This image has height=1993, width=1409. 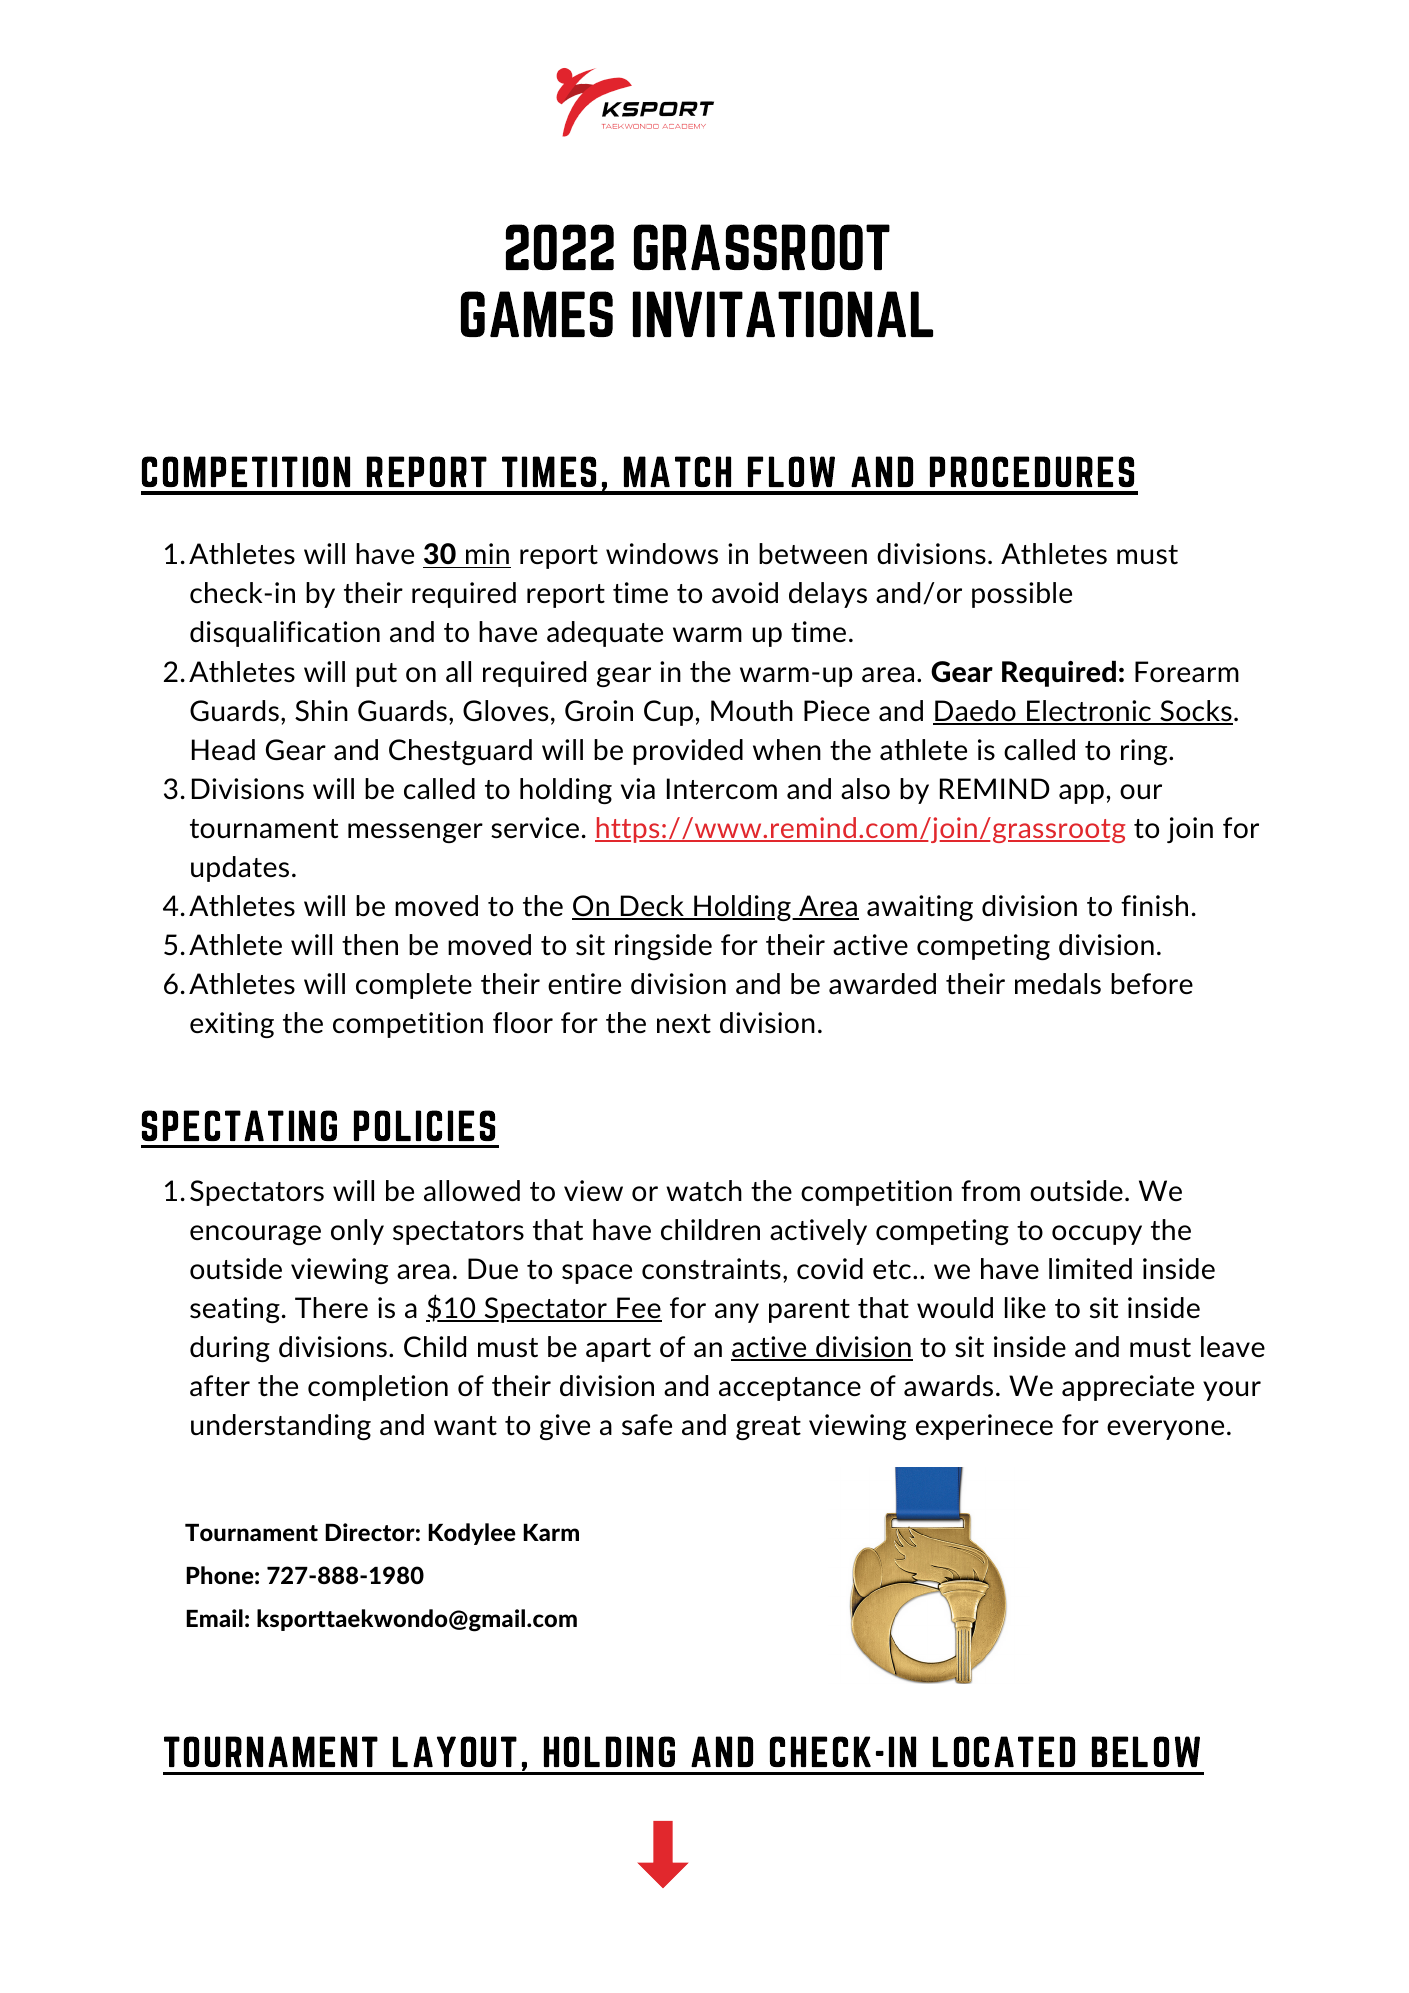 What do you see at coordinates (783, 314) in the image?
I see `INVITATIONAL` at bounding box center [783, 314].
